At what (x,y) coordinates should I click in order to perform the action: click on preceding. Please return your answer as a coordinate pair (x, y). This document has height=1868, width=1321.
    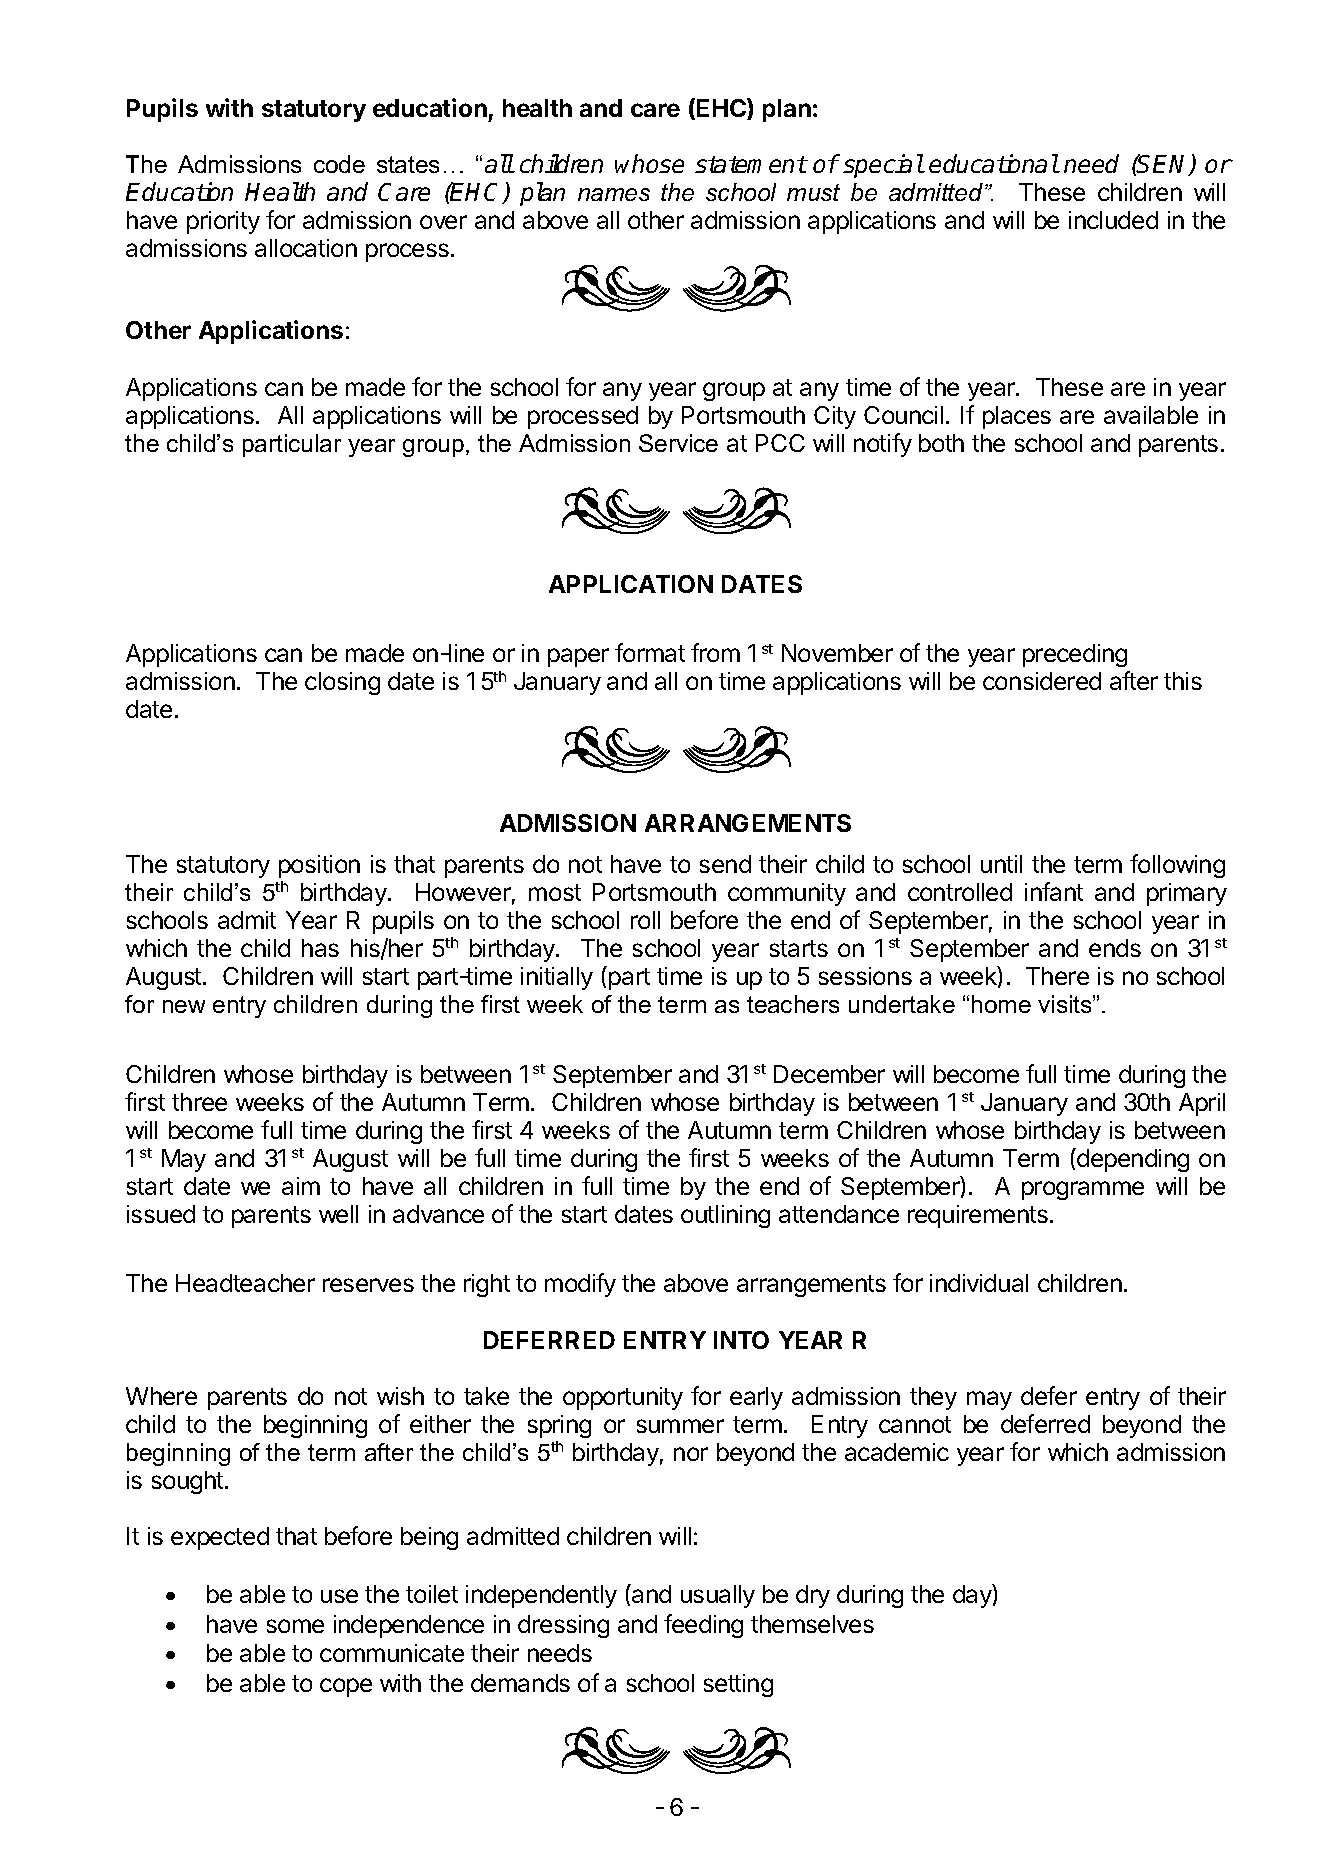
    Looking at the image, I should click on (1075, 655).
